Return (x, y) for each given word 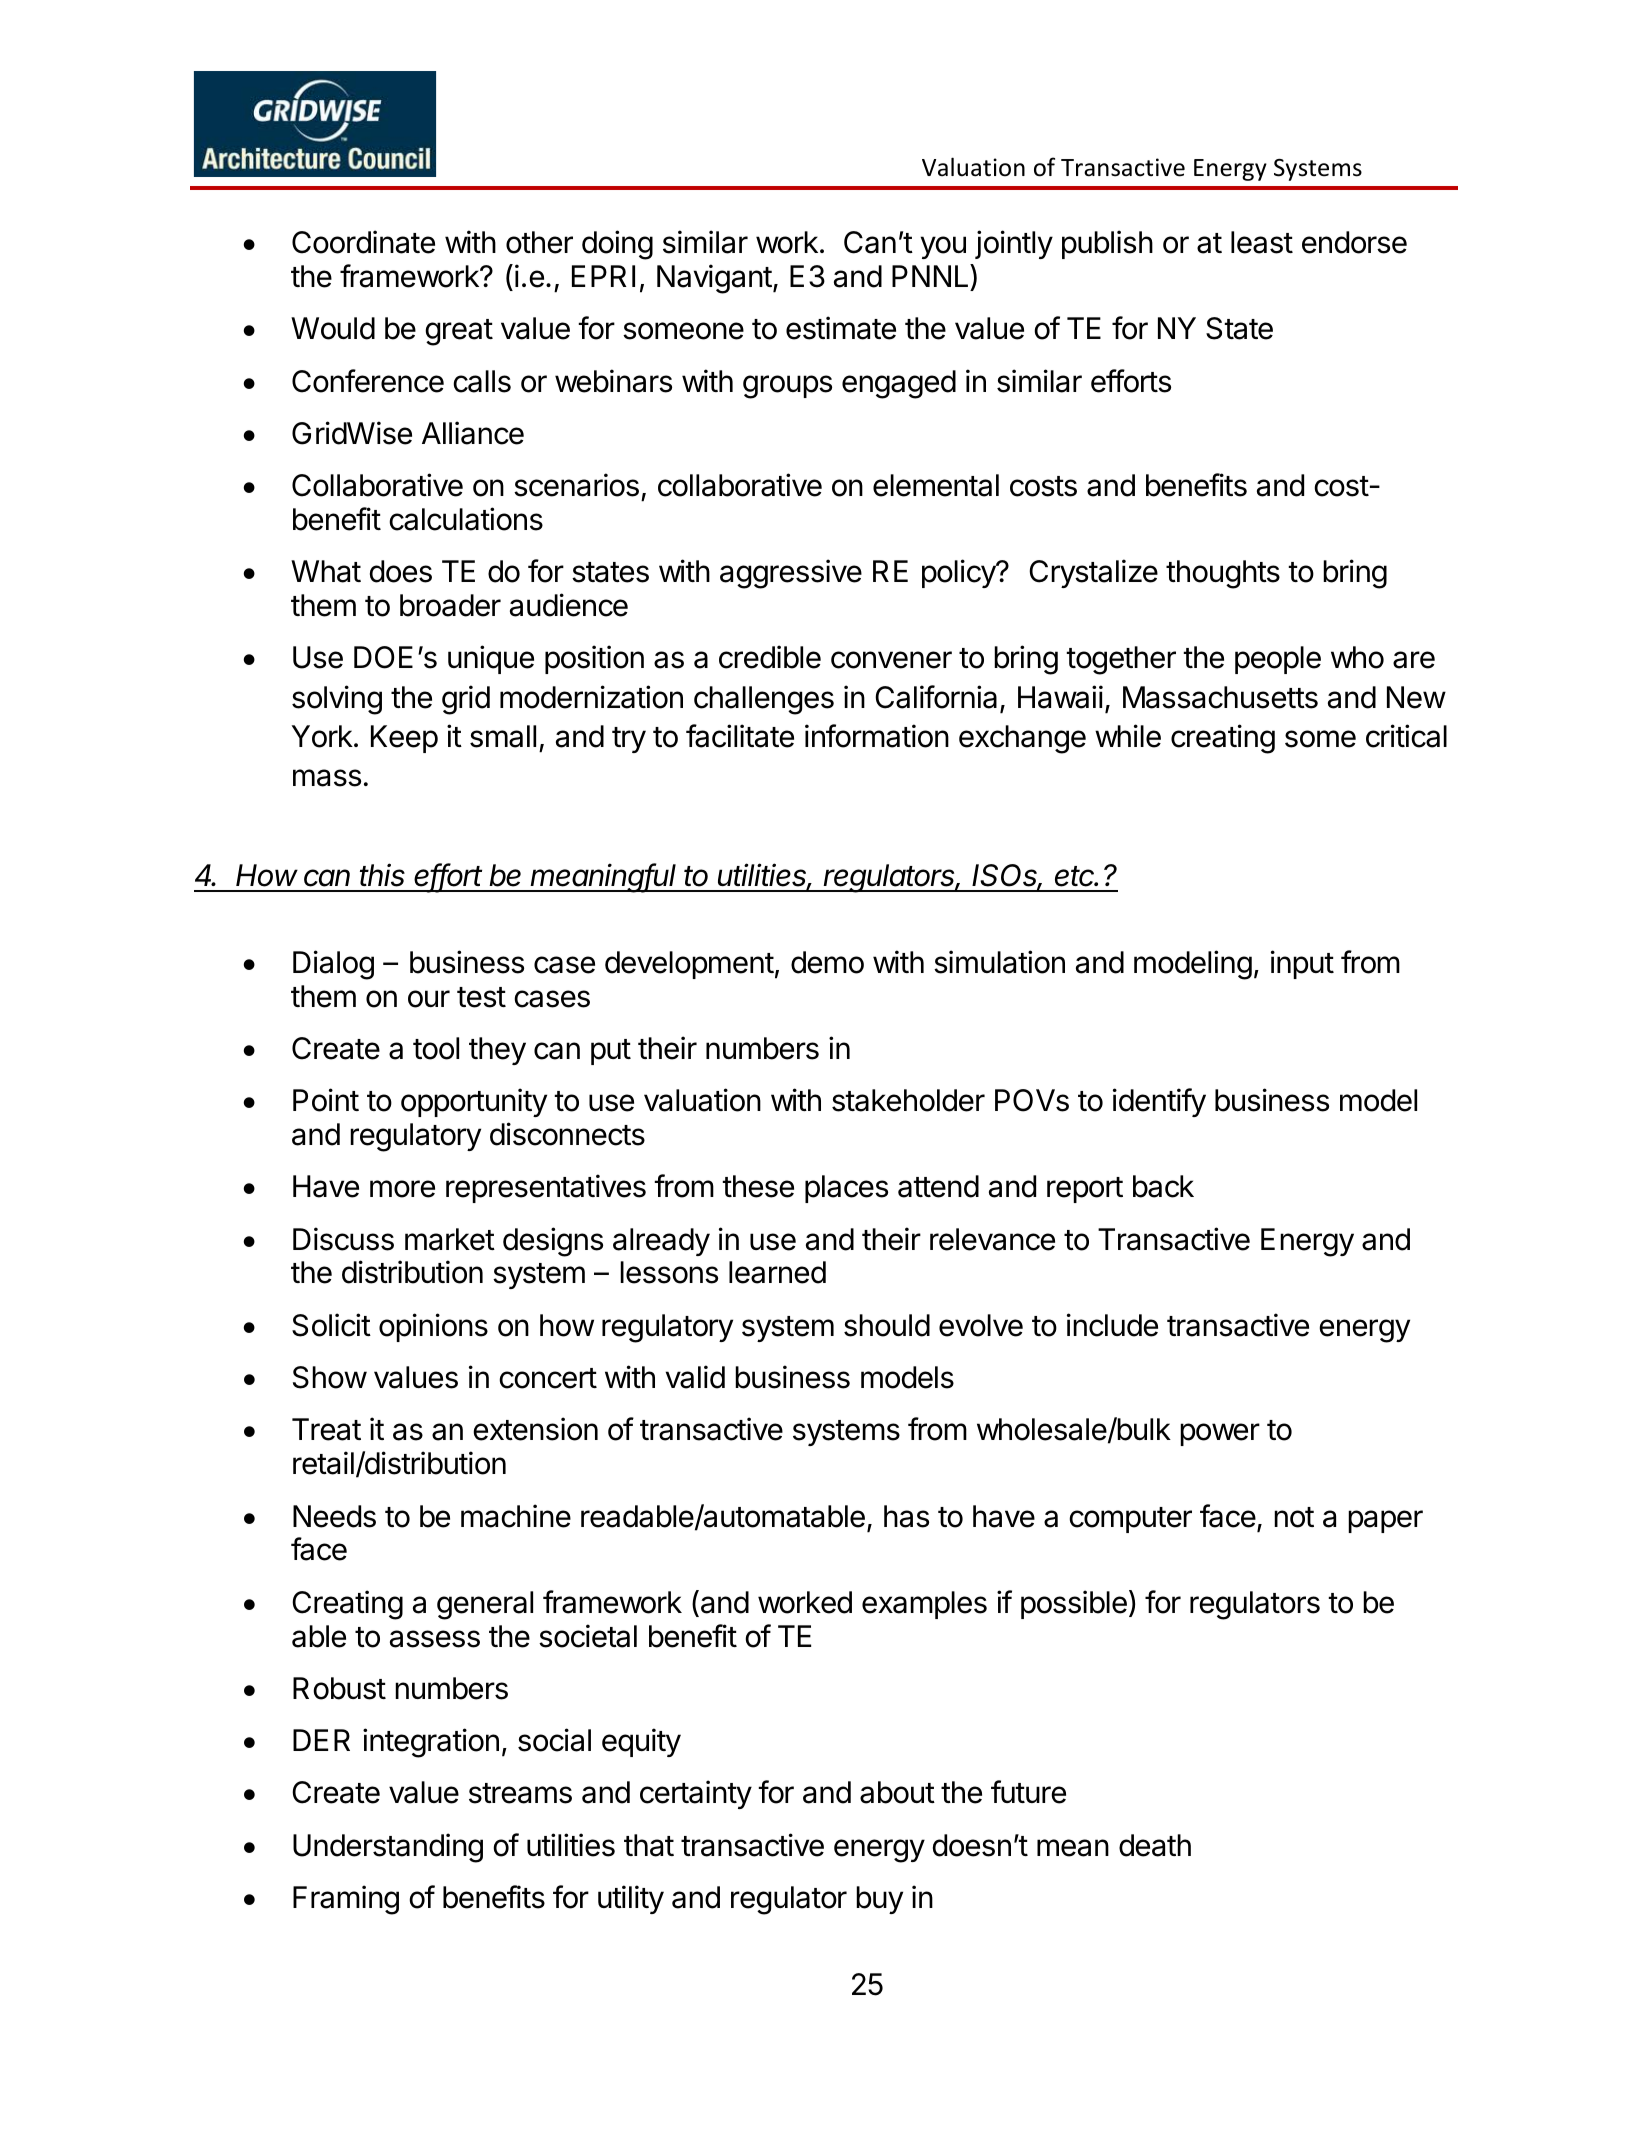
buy (879, 1900)
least (1262, 242)
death (1155, 1845)
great (459, 332)
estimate (841, 328)
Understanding (388, 1848)
